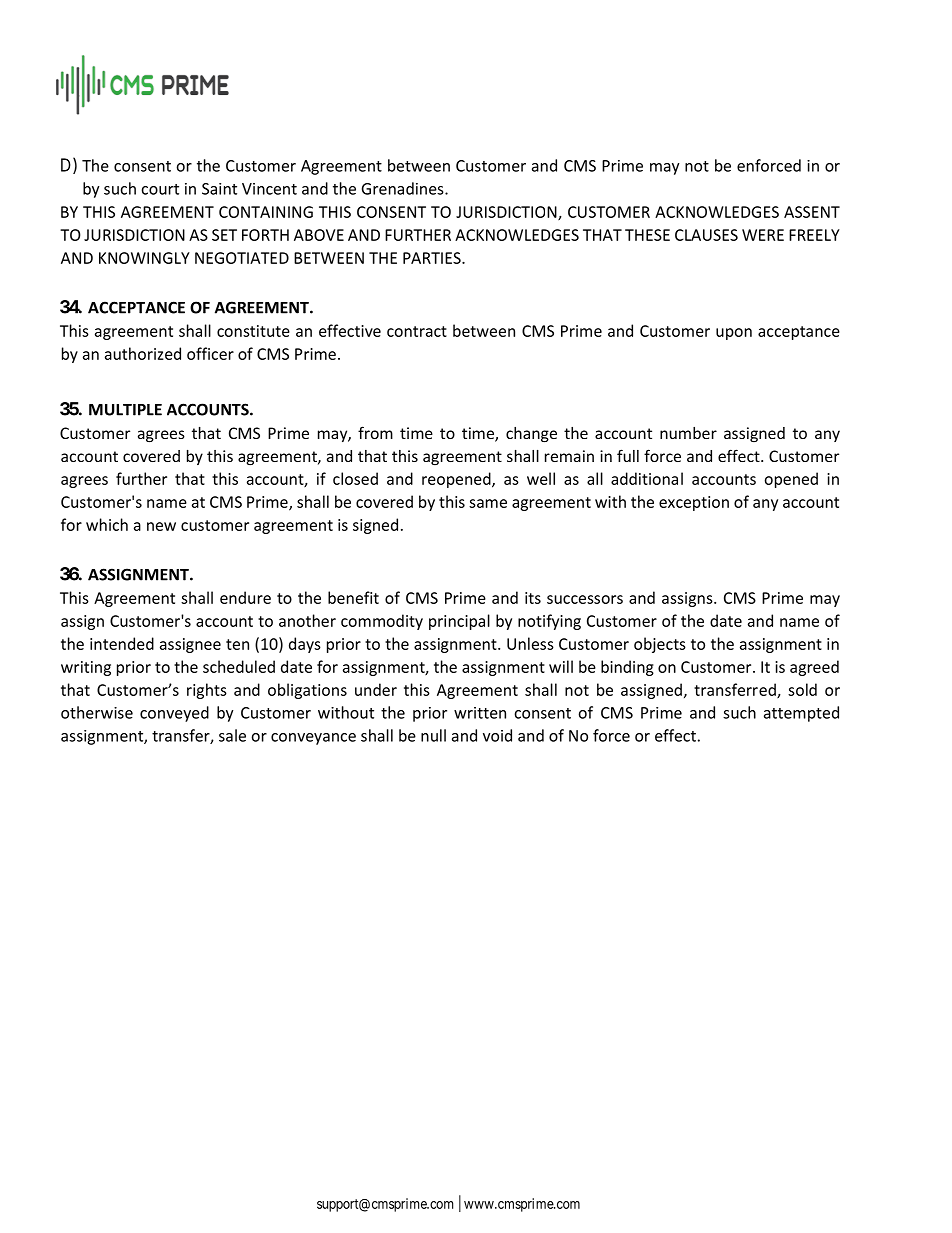 The image size is (952, 1233). What do you see at coordinates (801, 714) in the screenshot?
I see `attempted` at bounding box center [801, 714].
